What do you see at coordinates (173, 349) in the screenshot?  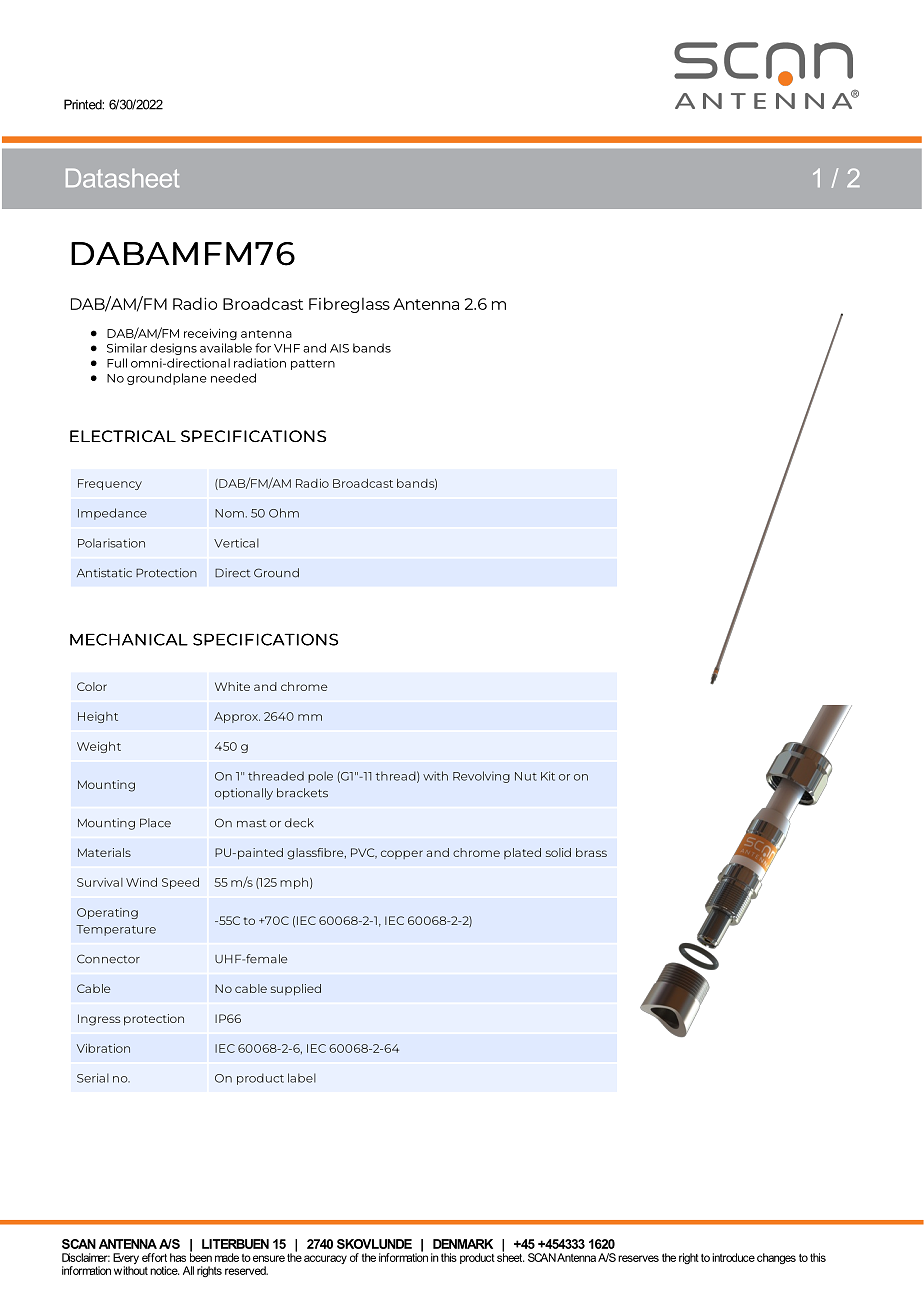 I see `designs` at bounding box center [173, 349].
